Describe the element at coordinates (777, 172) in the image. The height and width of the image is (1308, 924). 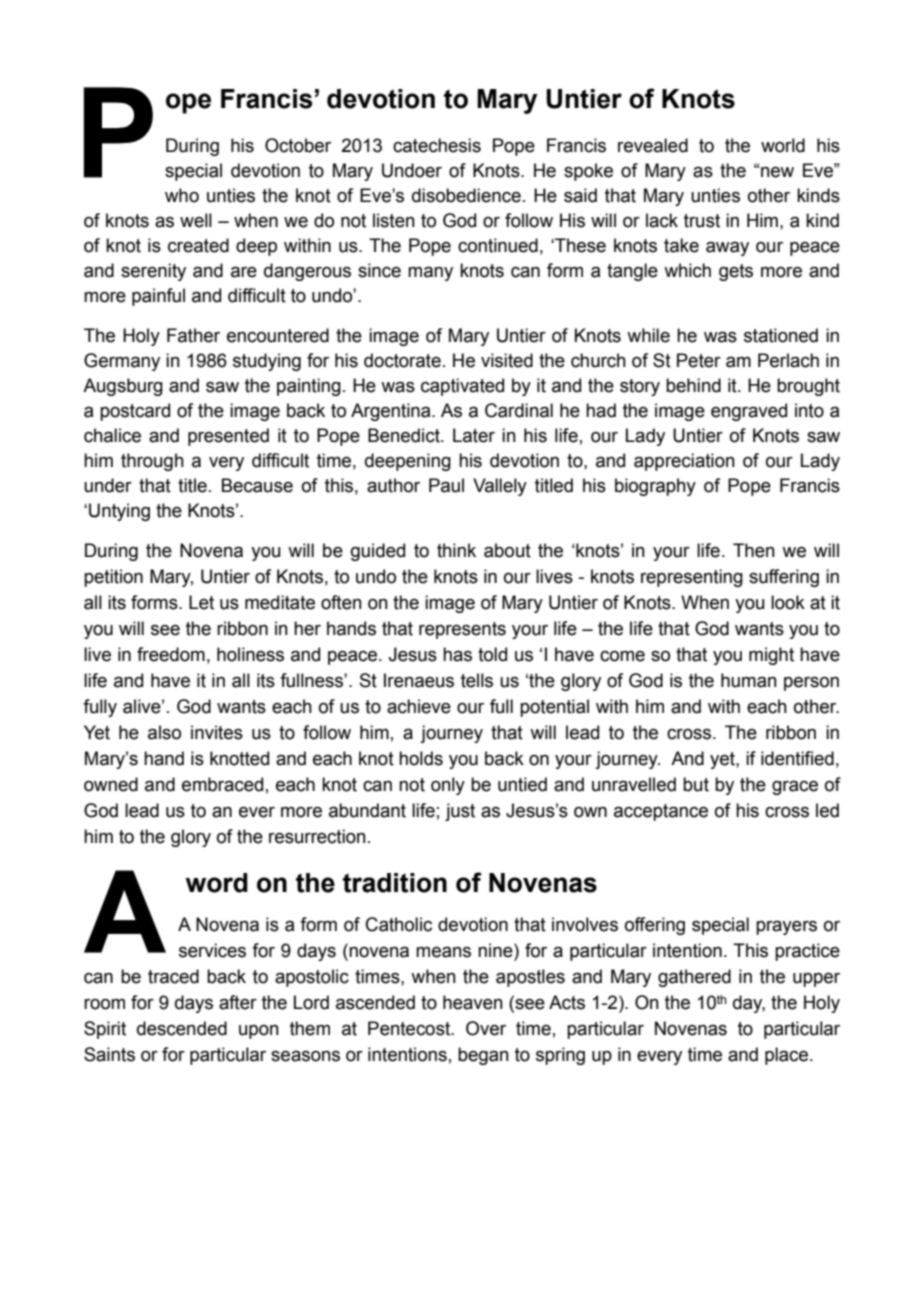
I see `new` at that location.
